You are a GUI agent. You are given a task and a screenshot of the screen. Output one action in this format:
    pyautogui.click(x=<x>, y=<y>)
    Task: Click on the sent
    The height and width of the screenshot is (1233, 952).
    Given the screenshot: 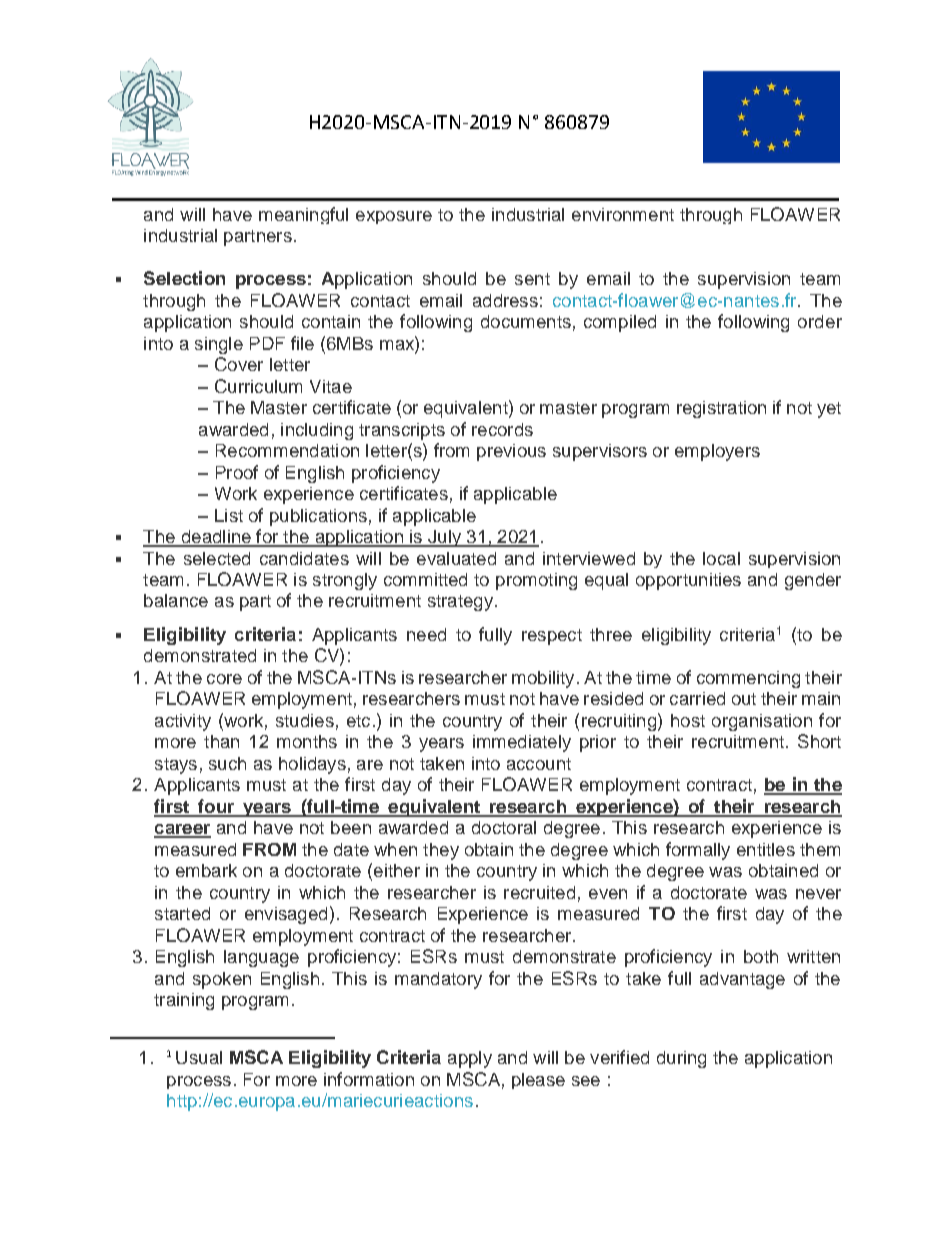 What is the action you would take?
    pyautogui.click(x=532, y=279)
